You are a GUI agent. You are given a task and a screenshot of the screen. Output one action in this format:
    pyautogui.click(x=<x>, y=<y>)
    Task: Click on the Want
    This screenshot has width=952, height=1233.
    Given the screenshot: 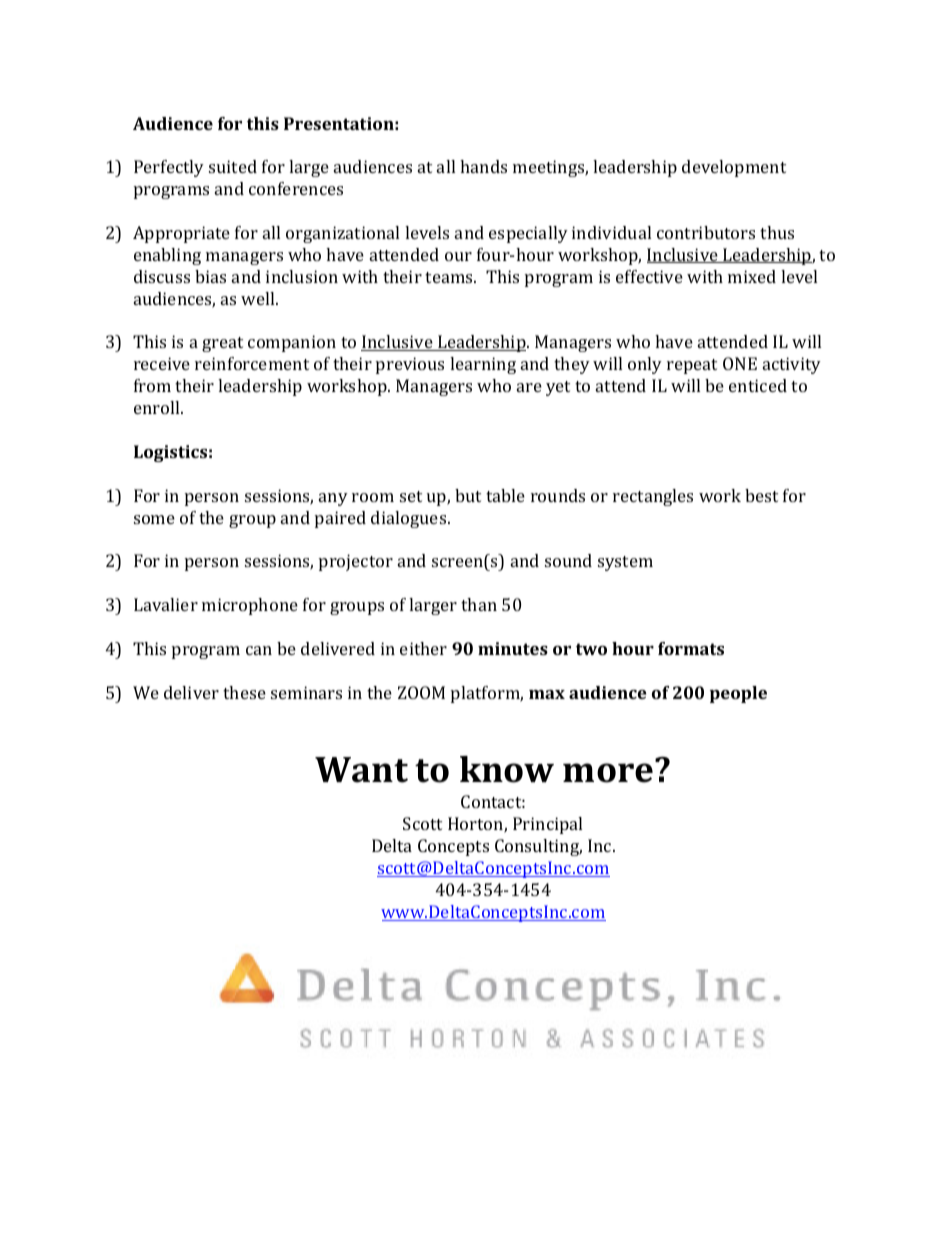 What is the action you would take?
    pyautogui.click(x=361, y=770)
